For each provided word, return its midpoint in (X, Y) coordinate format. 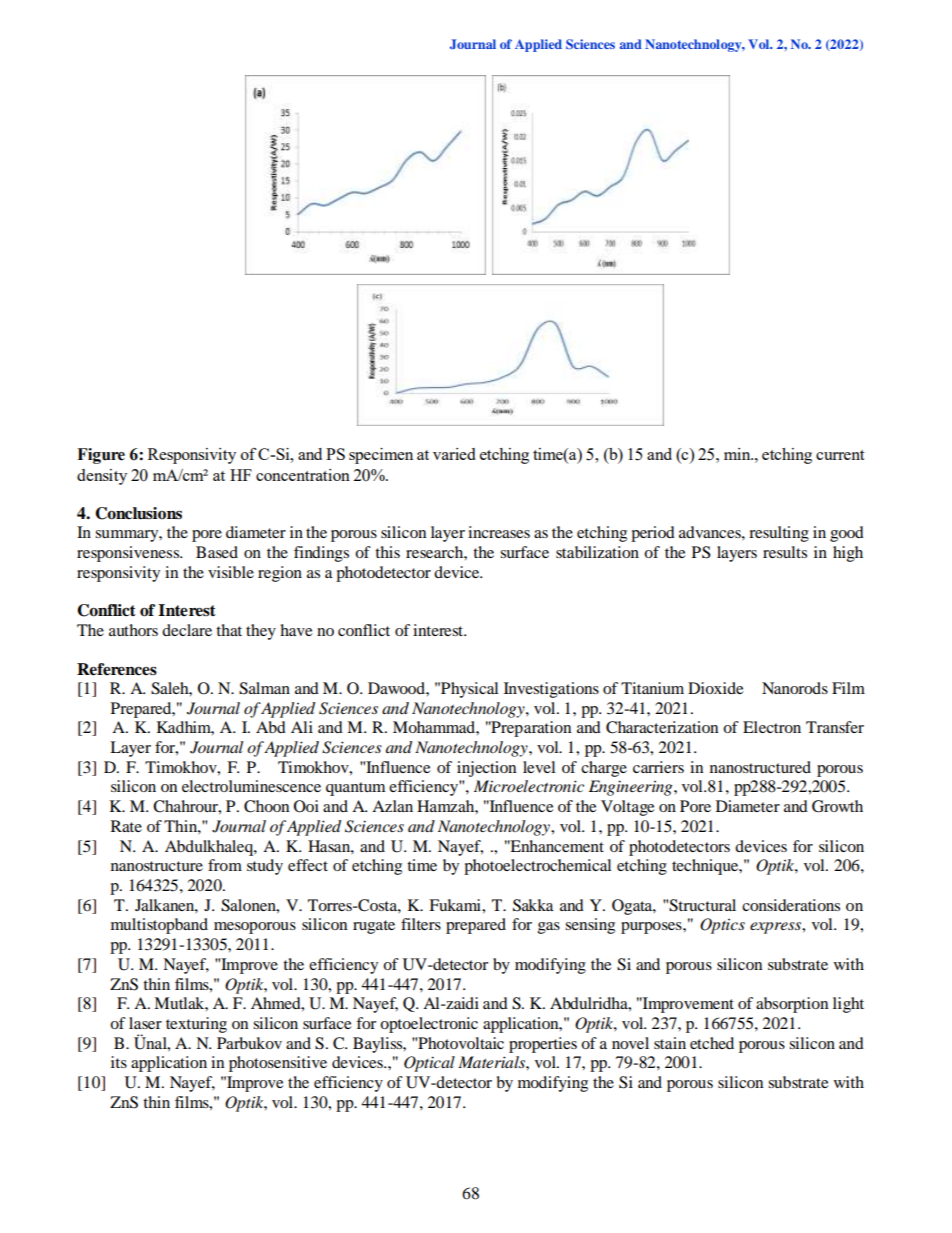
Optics (722, 926)
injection (486, 769)
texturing (196, 1025)
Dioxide (715, 688)
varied (454, 454)
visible (231, 572)
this (387, 552)
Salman (264, 688)
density (102, 477)
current (840, 455)
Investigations (551, 690)
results (785, 552)
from (225, 865)
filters (421, 924)
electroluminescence (251, 786)
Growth (837, 806)
